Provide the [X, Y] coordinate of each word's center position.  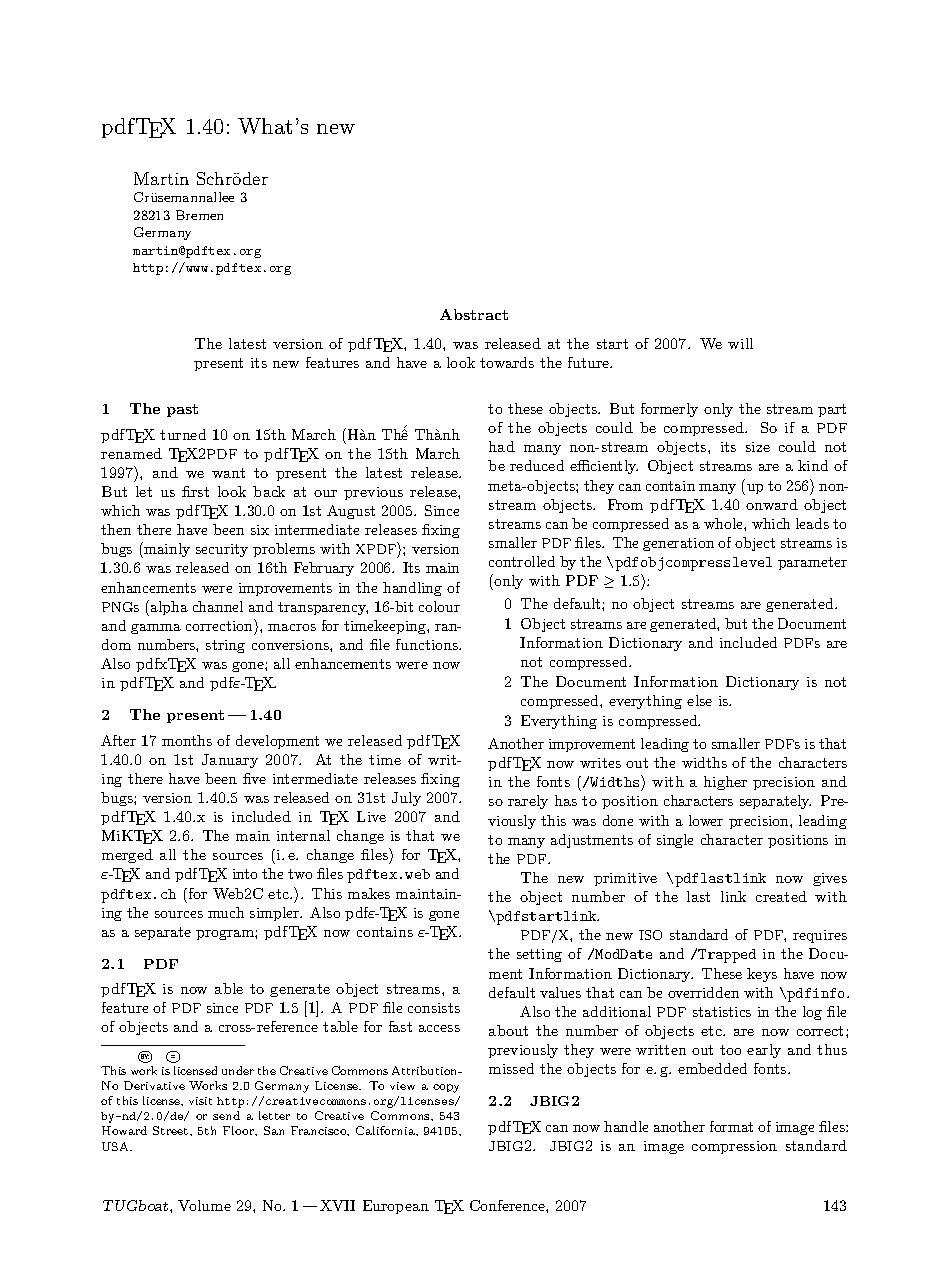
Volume [204, 1205]
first [195, 491]
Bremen [199, 215]
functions [428, 644]
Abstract [474, 314]
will [740, 343]
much [226, 912]
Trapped [727, 956]
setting [539, 955]
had [502, 446]
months [187, 740]
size [758, 447]
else [699, 700]
